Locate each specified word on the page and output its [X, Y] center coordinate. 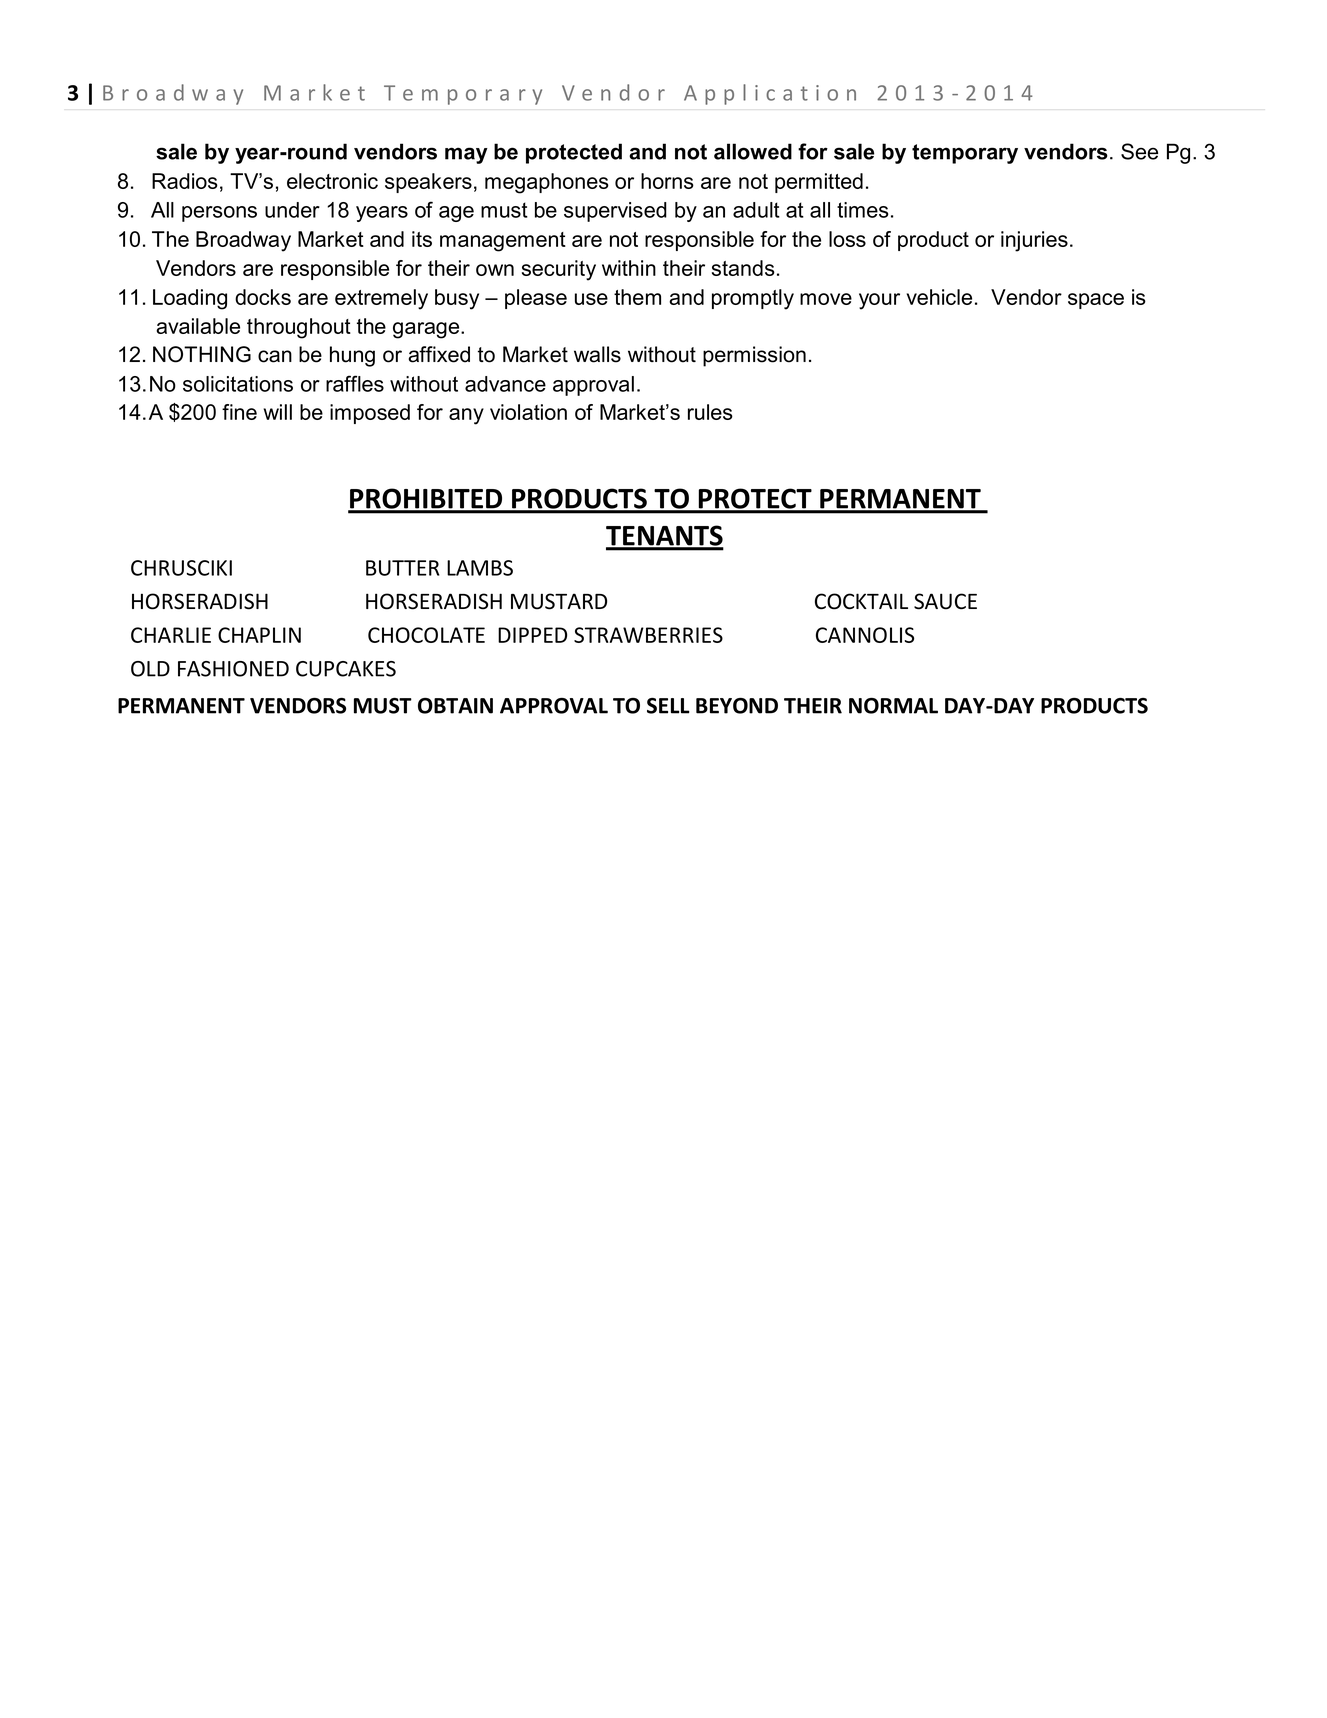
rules [710, 412]
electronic [332, 181]
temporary [965, 154]
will [277, 412]
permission [754, 356]
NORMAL [893, 706]
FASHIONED [233, 669]
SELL [668, 706]
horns [667, 181]
